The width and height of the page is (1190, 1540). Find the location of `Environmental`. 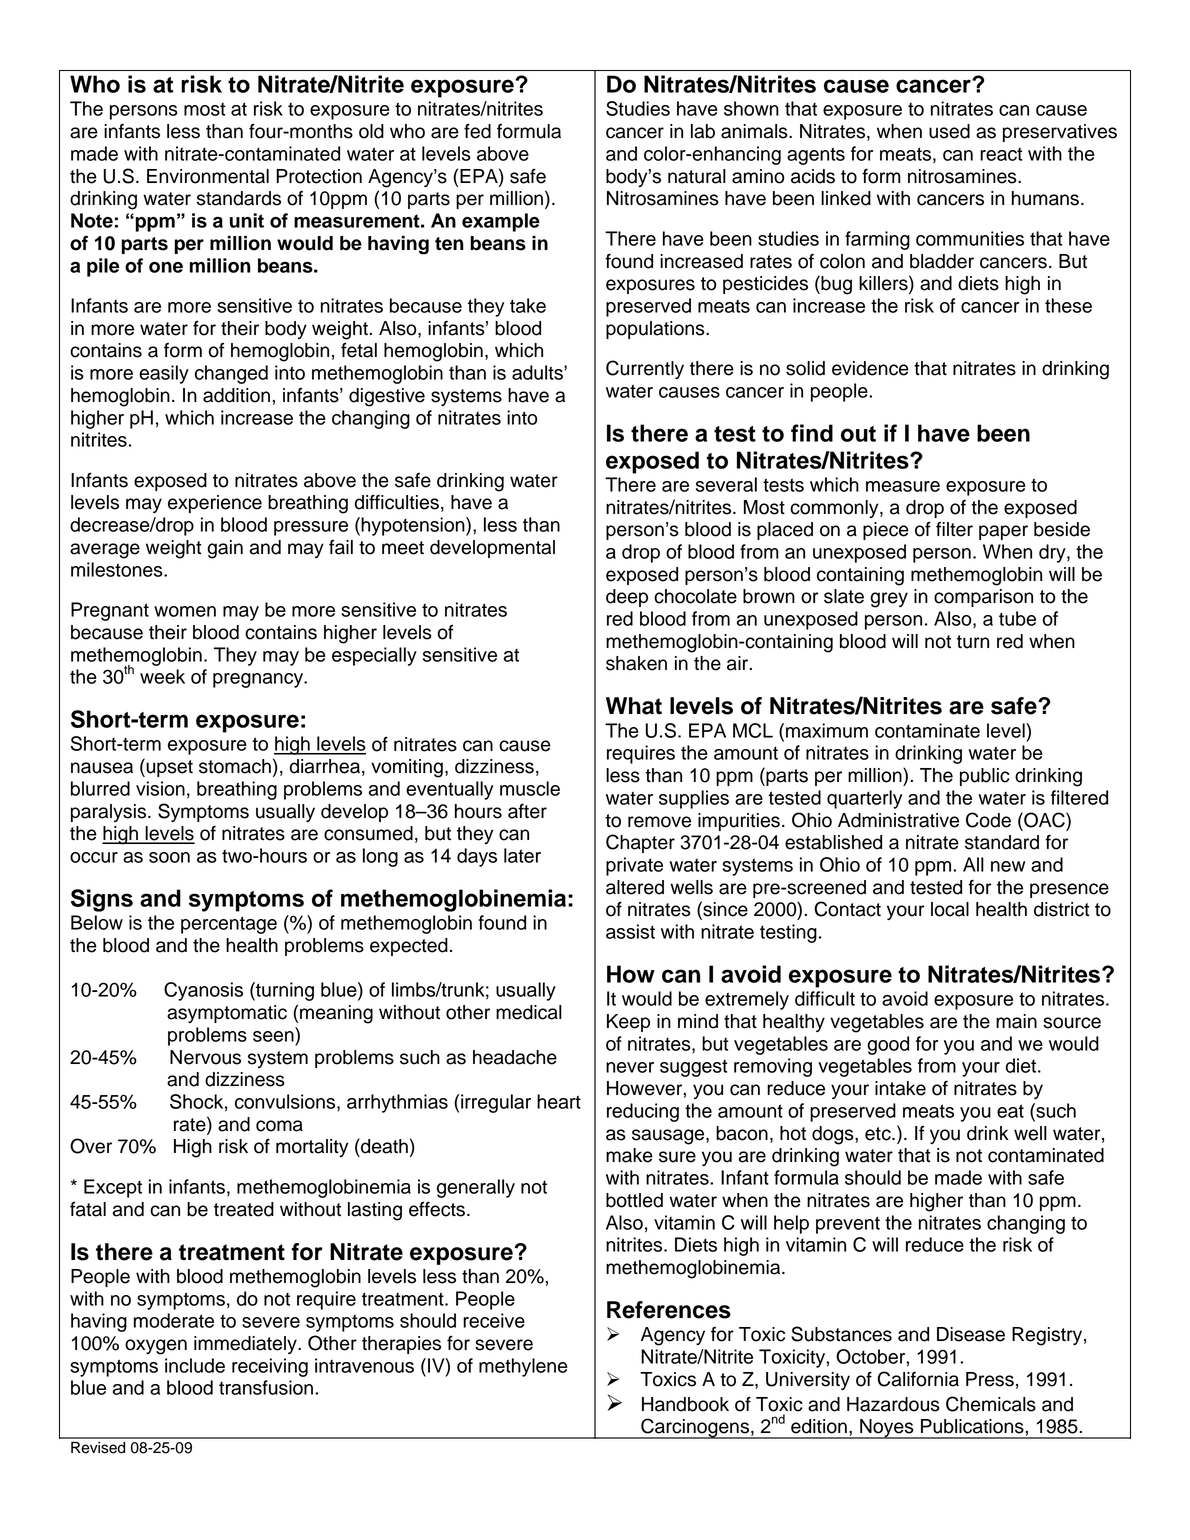

Environmental is located at coordinates (208, 176).
